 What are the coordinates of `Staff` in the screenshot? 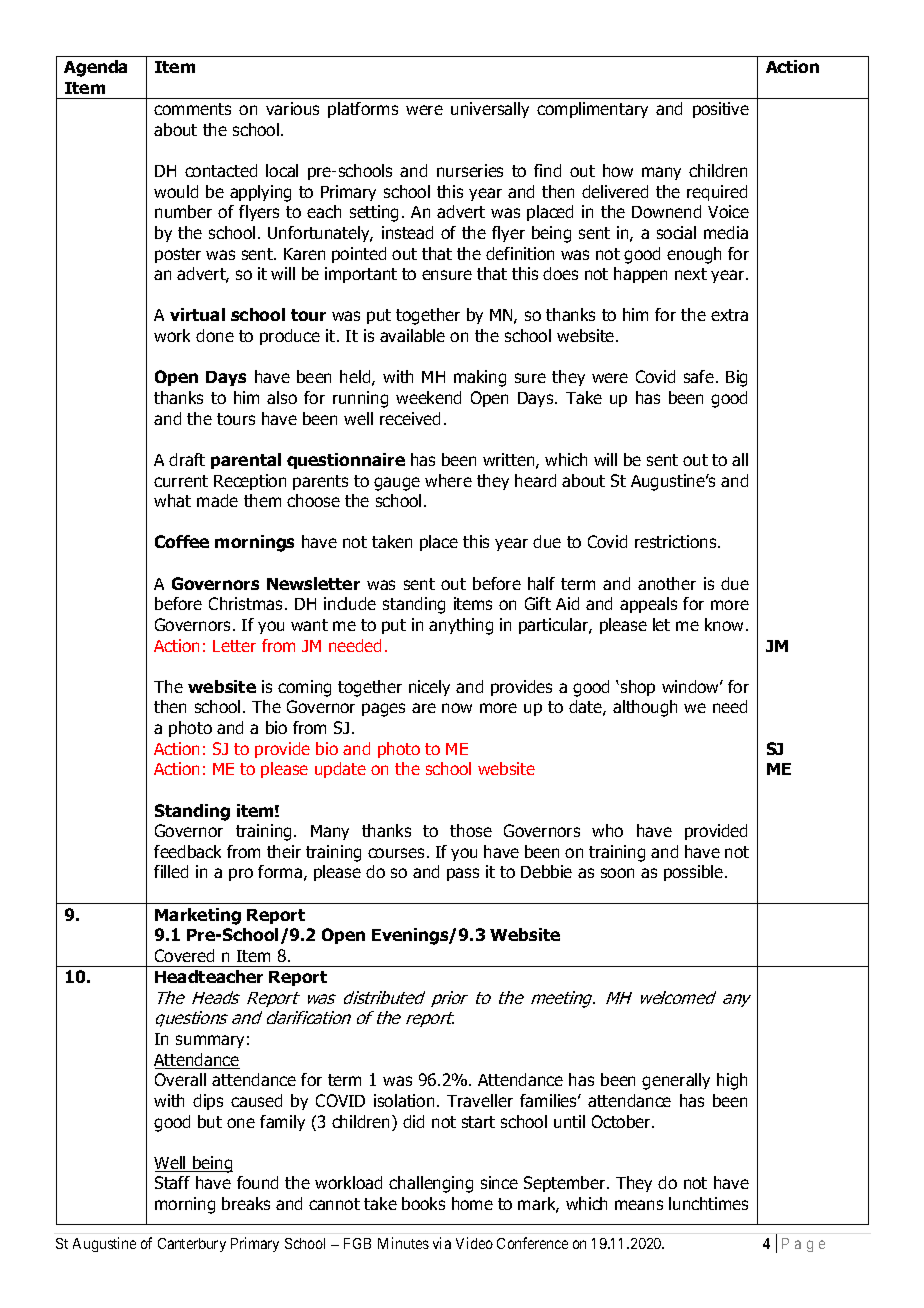 It's located at (172, 1182).
